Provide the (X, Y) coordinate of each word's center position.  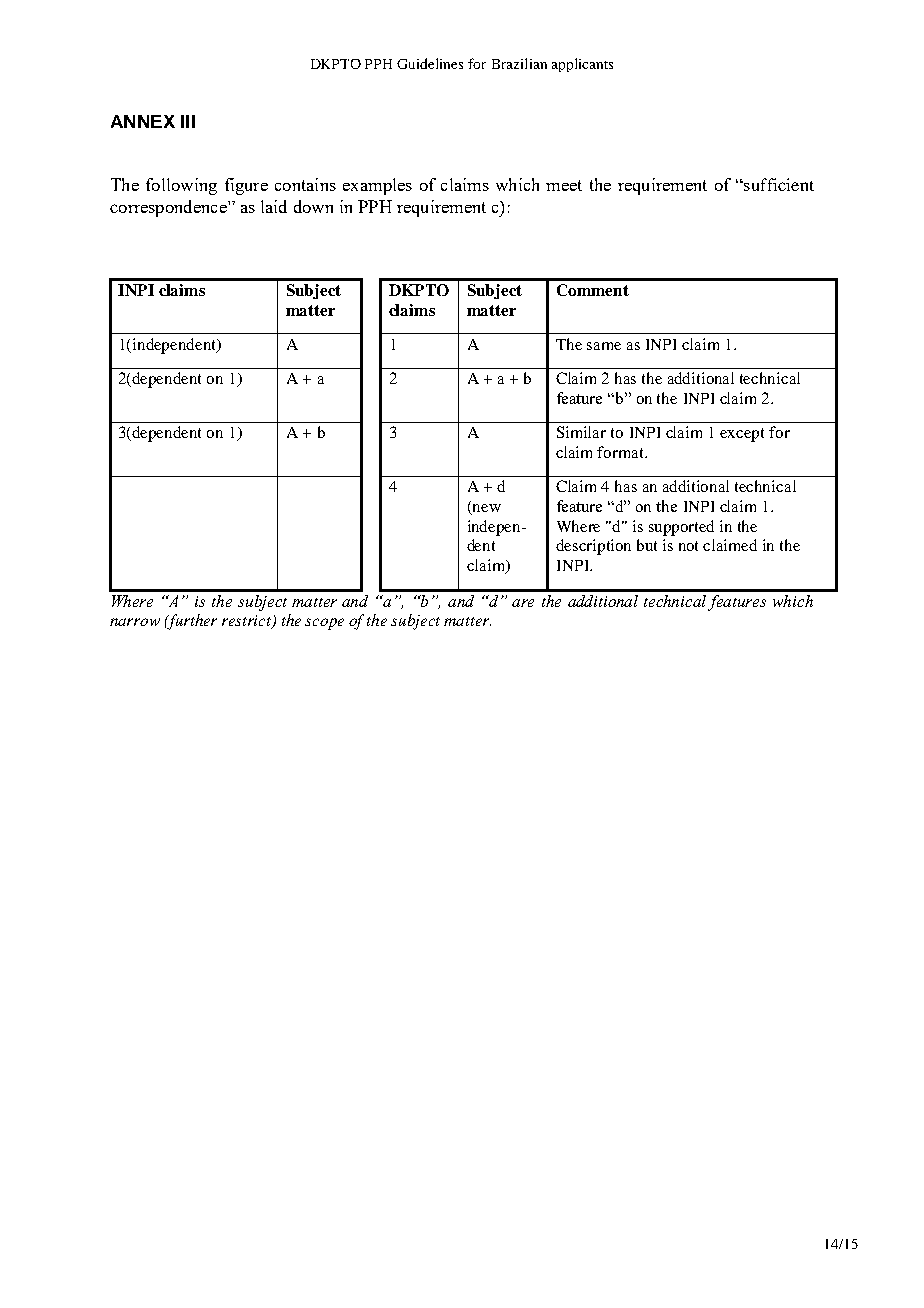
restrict (248, 622)
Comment (593, 290)
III (188, 121)
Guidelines (430, 63)
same (604, 346)
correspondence (169, 208)
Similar (581, 432)
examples (377, 186)
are (523, 603)
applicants (582, 65)
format (621, 452)
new (485, 509)
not (688, 546)
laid (274, 206)
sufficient (778, 184)
